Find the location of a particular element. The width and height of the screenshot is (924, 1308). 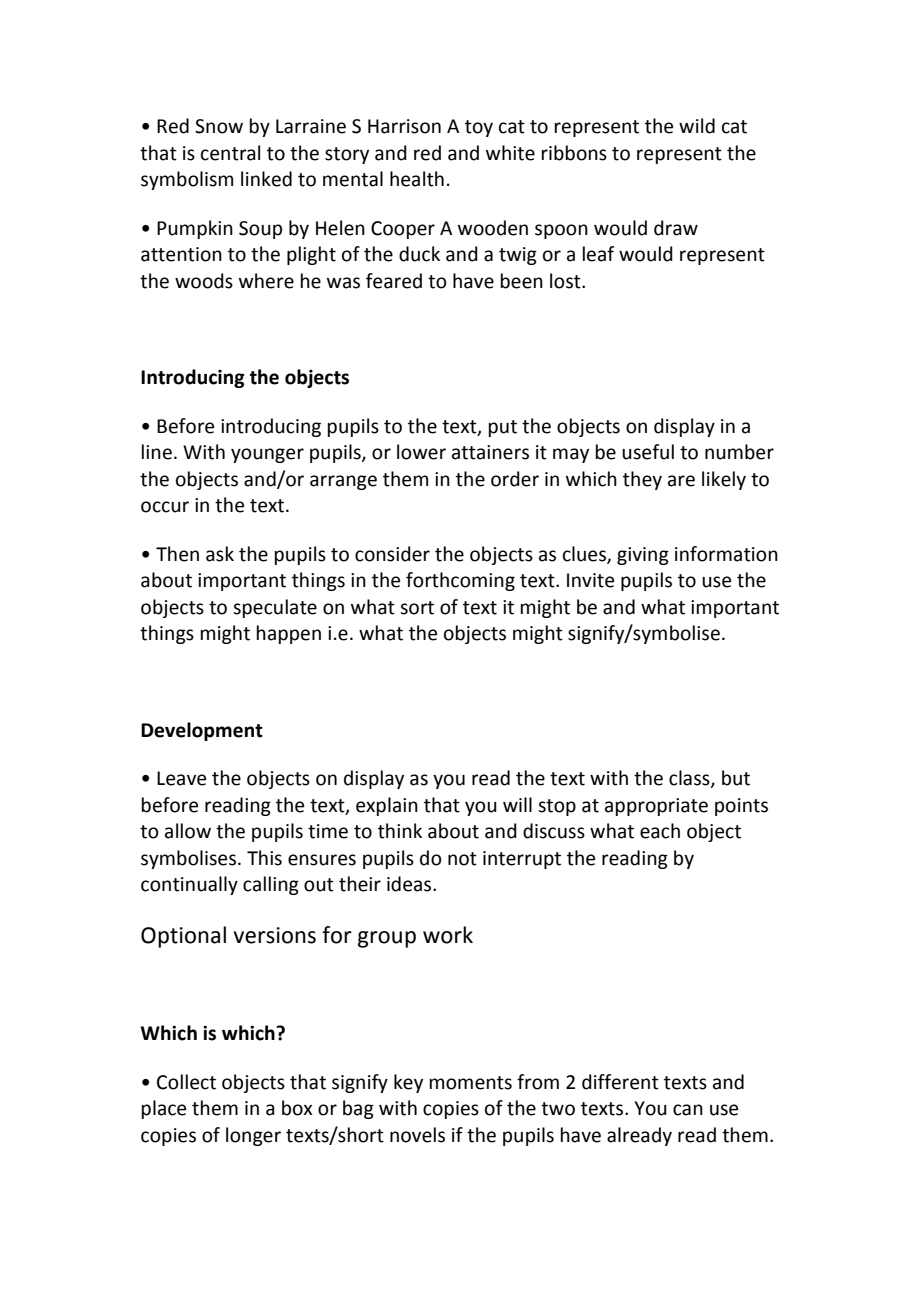

central is located at coordinates (230, 153).
